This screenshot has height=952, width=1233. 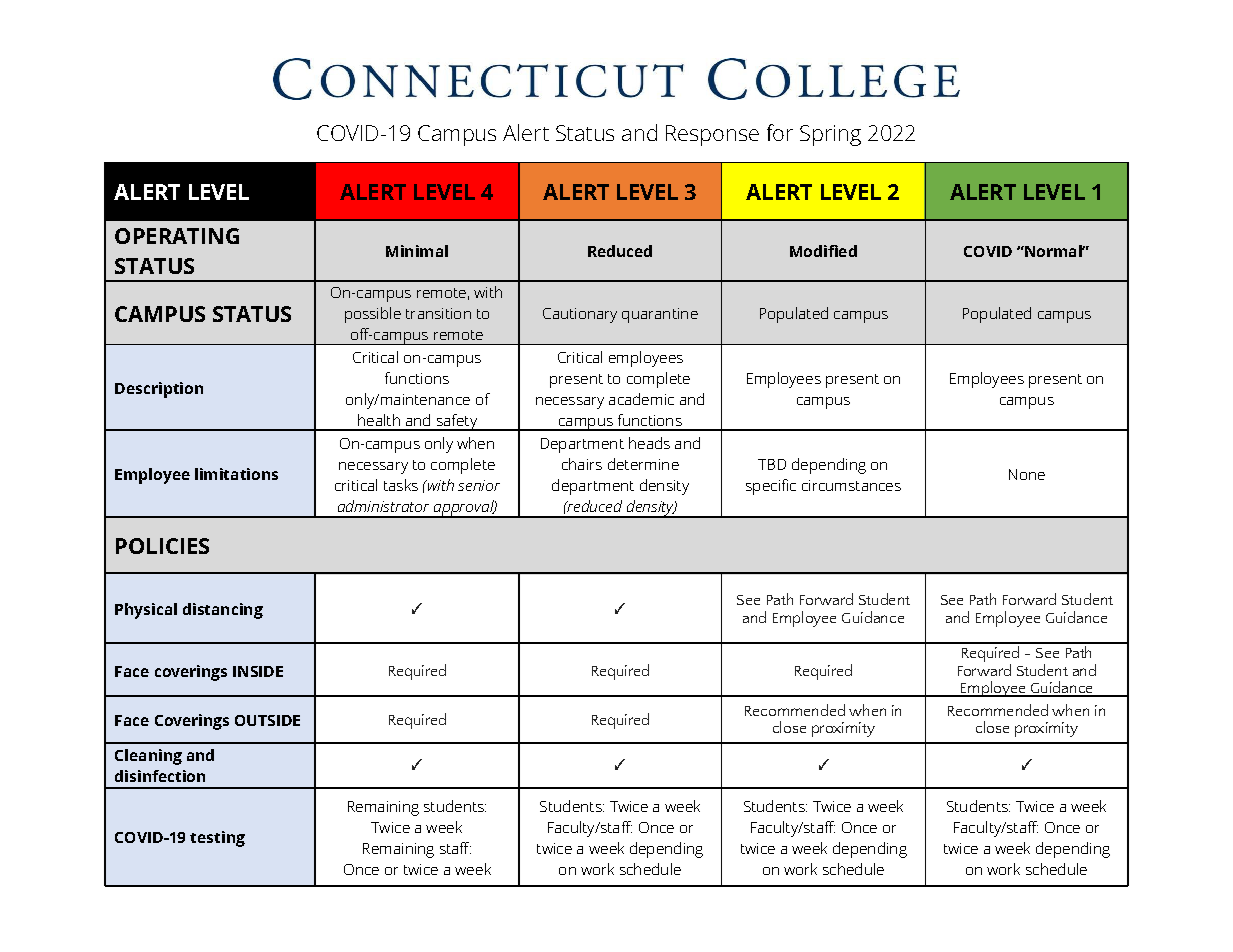 I want to click on OPERATING, so click(x=177, y=236).
